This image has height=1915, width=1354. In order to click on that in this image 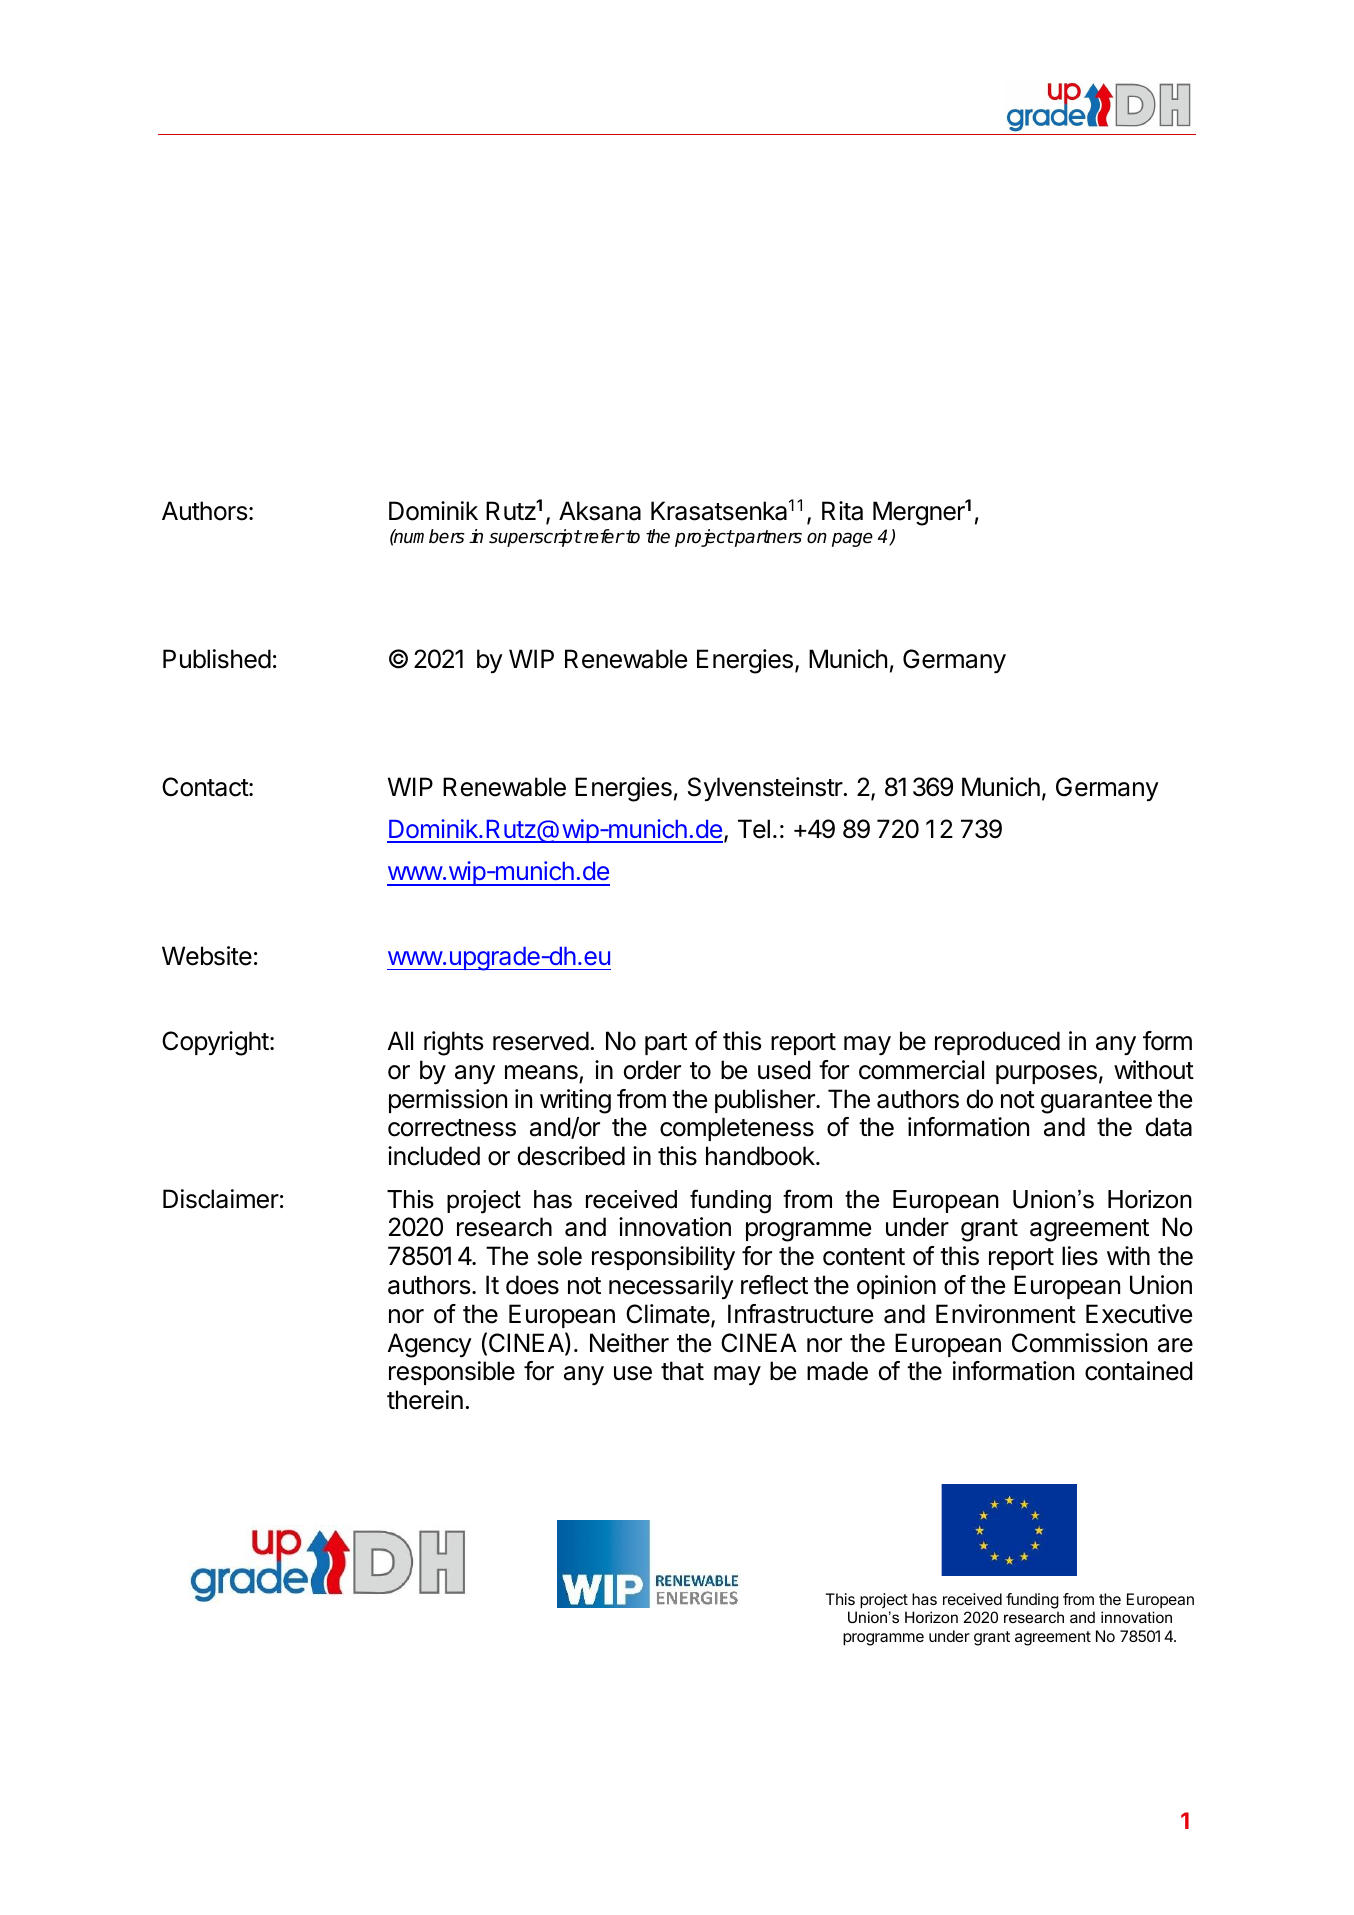, I will do `click(682, 1371)`.
